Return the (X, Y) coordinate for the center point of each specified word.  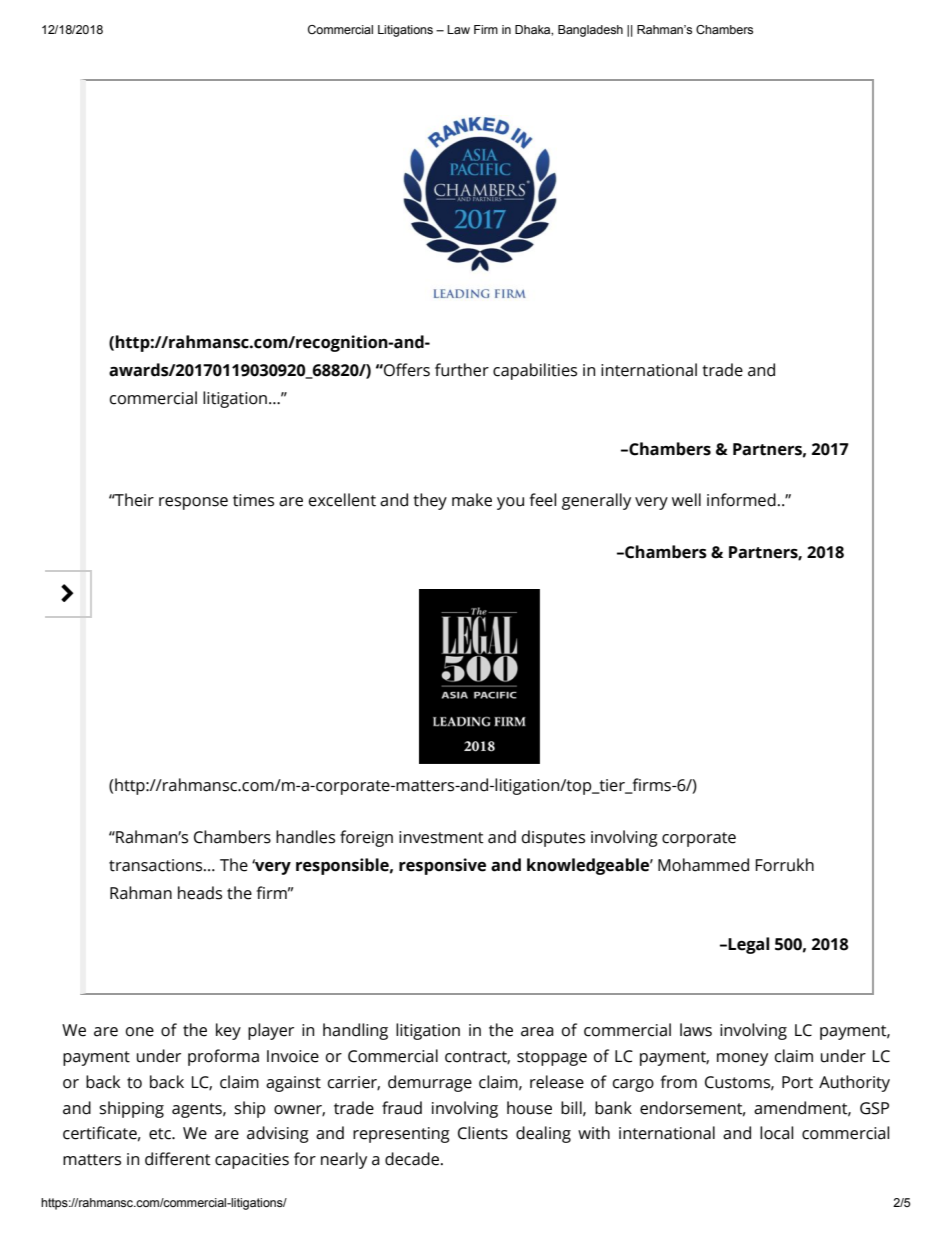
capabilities (535, 371)
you (510, 503)
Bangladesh (590, 31)
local (777, 1133)
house (529, 1108)
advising (278, 1134)
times (253, 500)
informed (741, 500)
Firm (486, 29)
